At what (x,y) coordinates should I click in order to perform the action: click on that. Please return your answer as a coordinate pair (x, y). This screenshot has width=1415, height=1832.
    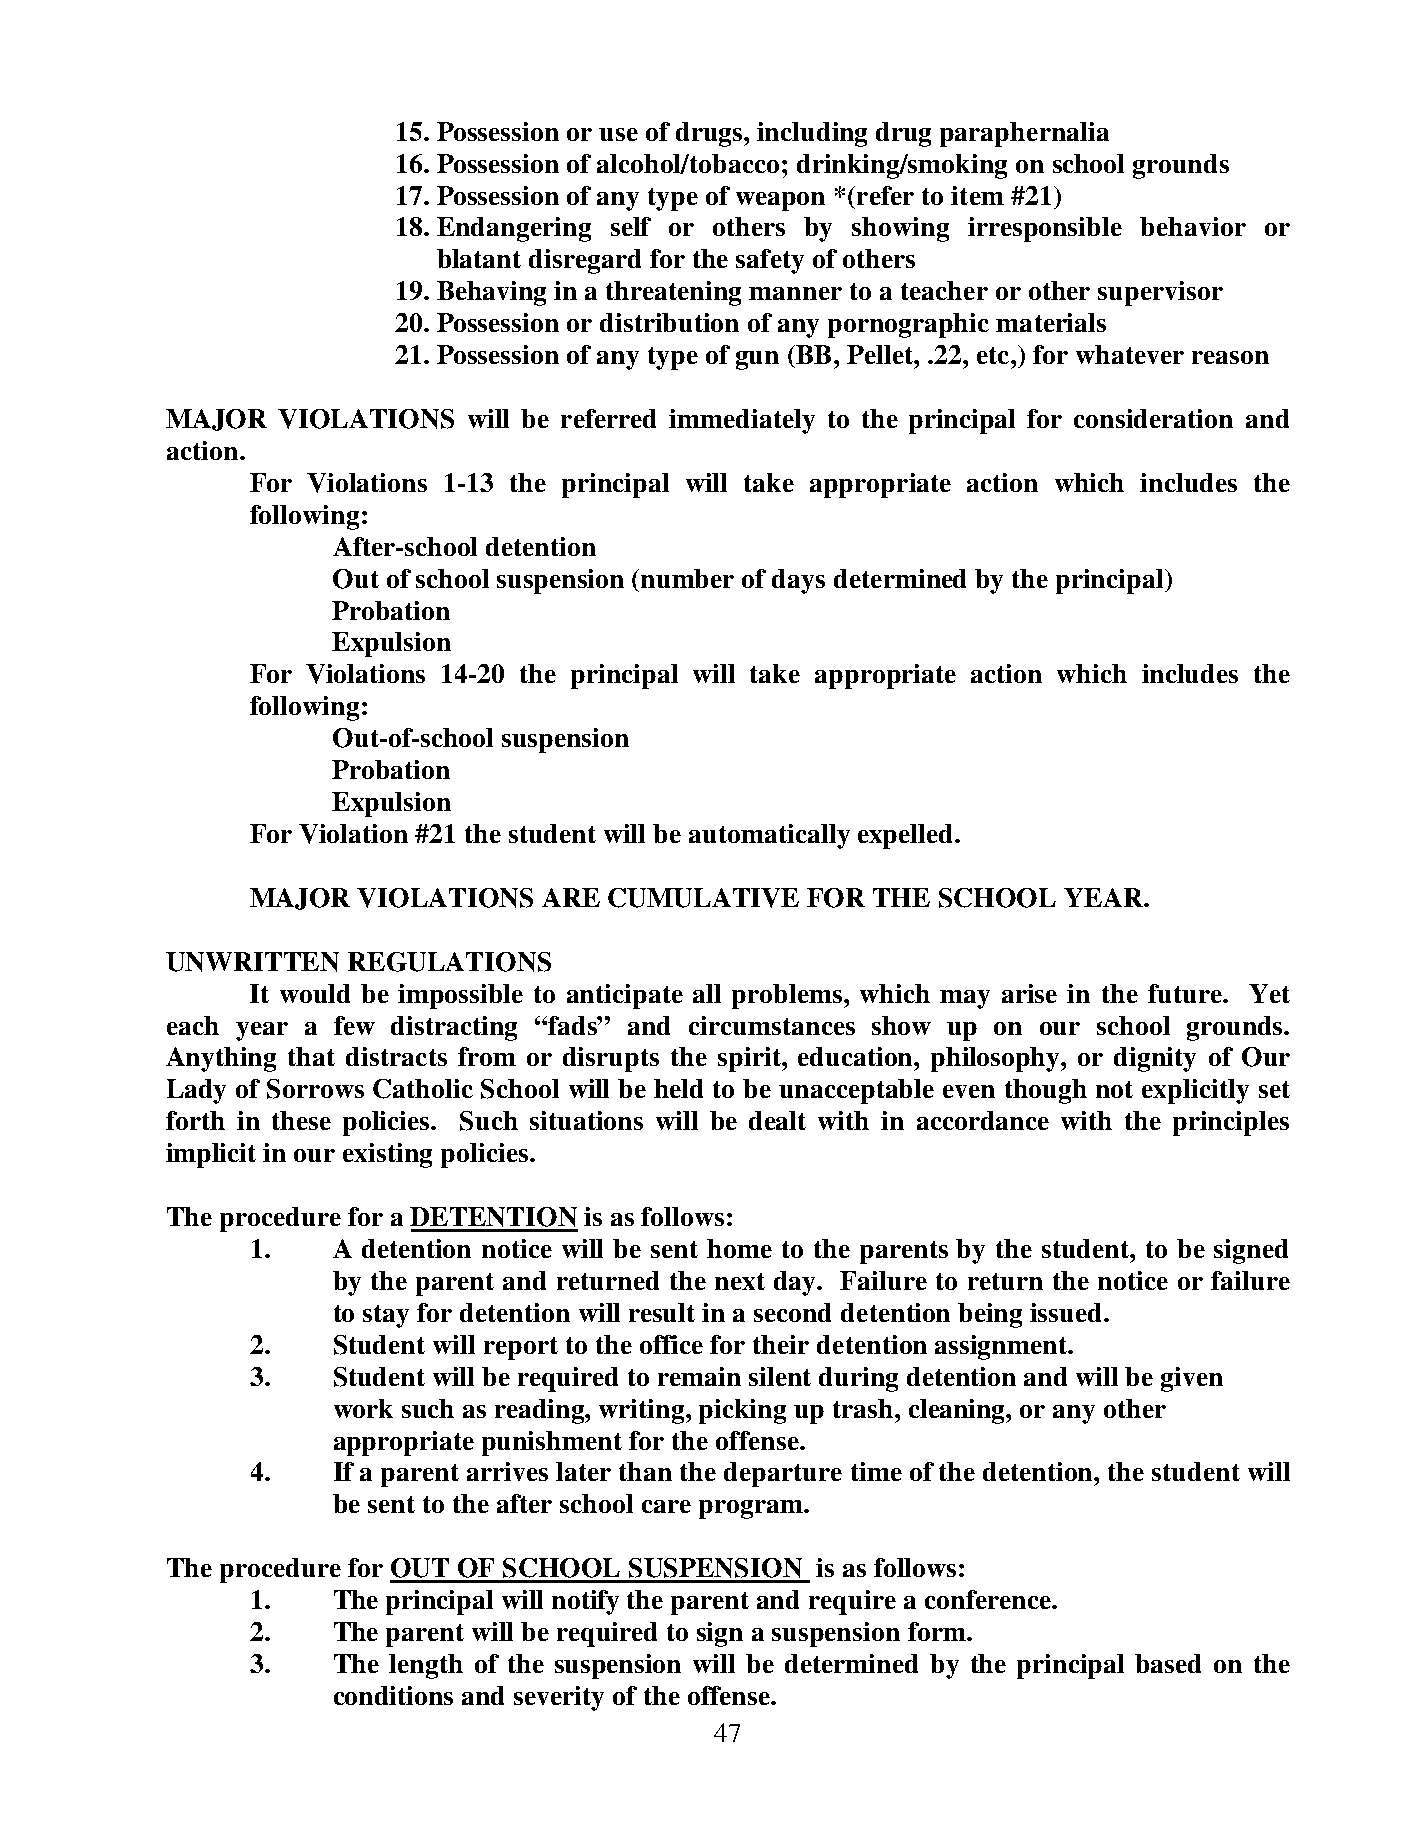
    Looking at the image, I should click on (311, 1056).
